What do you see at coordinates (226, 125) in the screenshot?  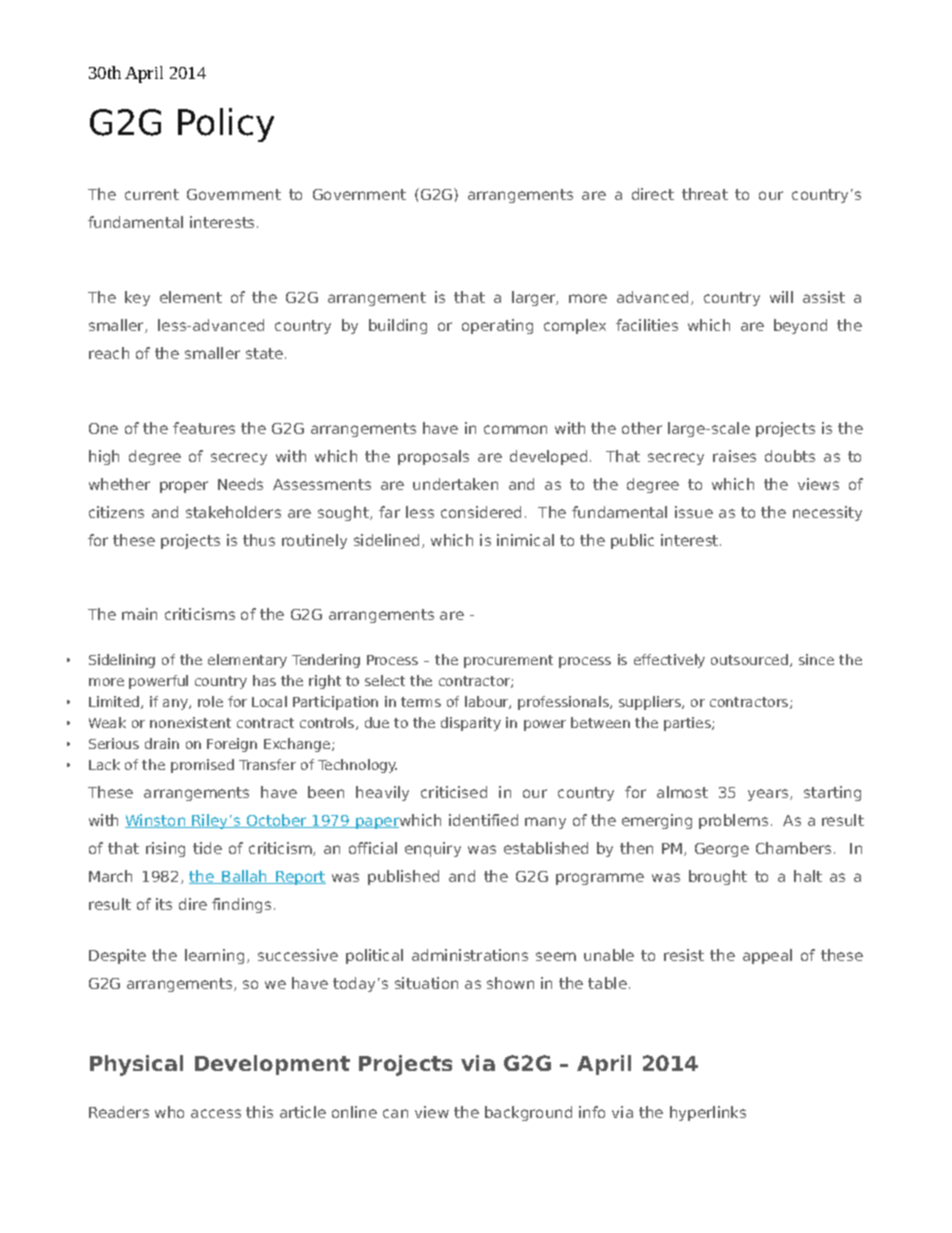 I see `Policy` at bounding box center [226, 125].
